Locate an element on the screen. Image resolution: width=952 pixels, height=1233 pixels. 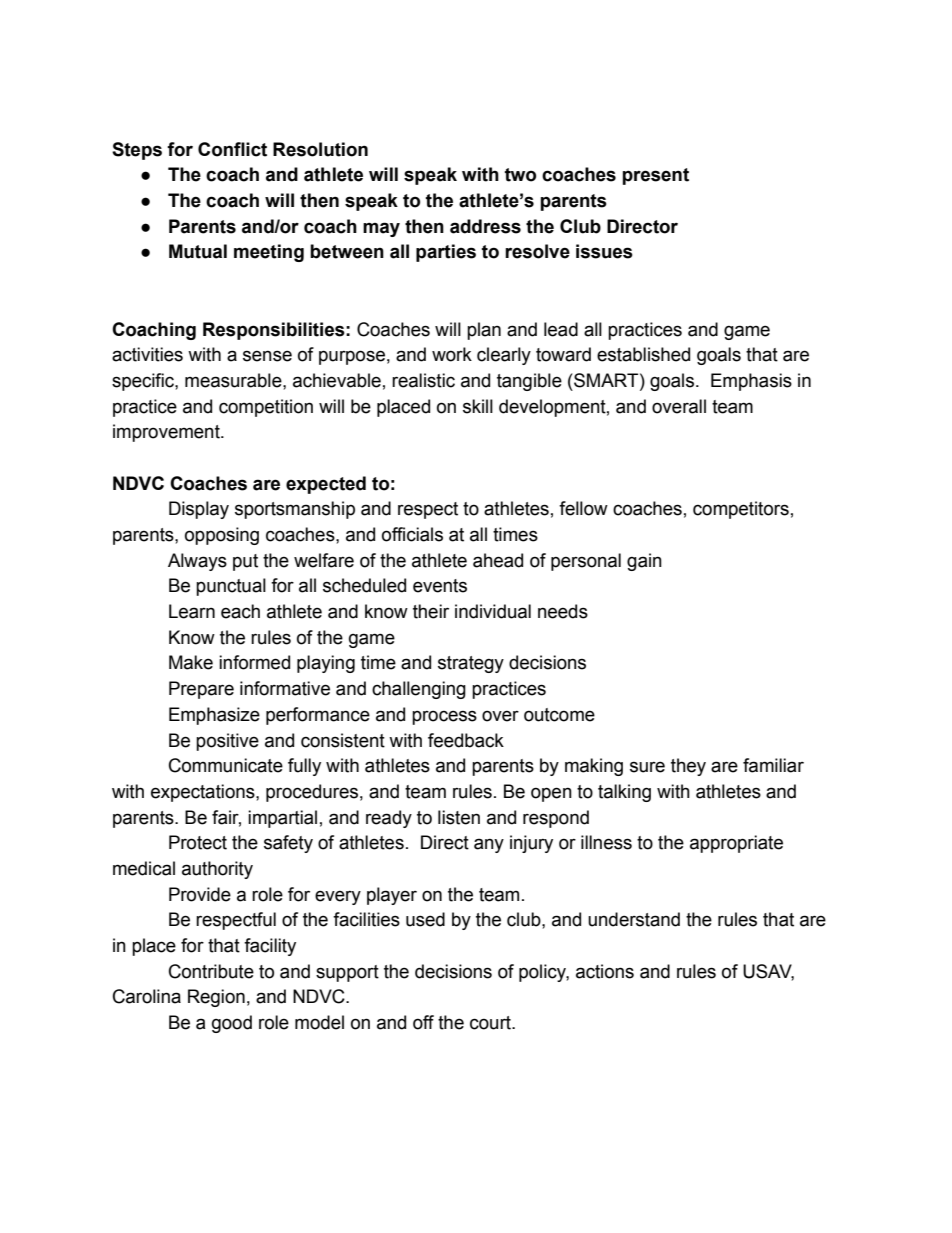
expectations is located at coordinates (204, 793).
